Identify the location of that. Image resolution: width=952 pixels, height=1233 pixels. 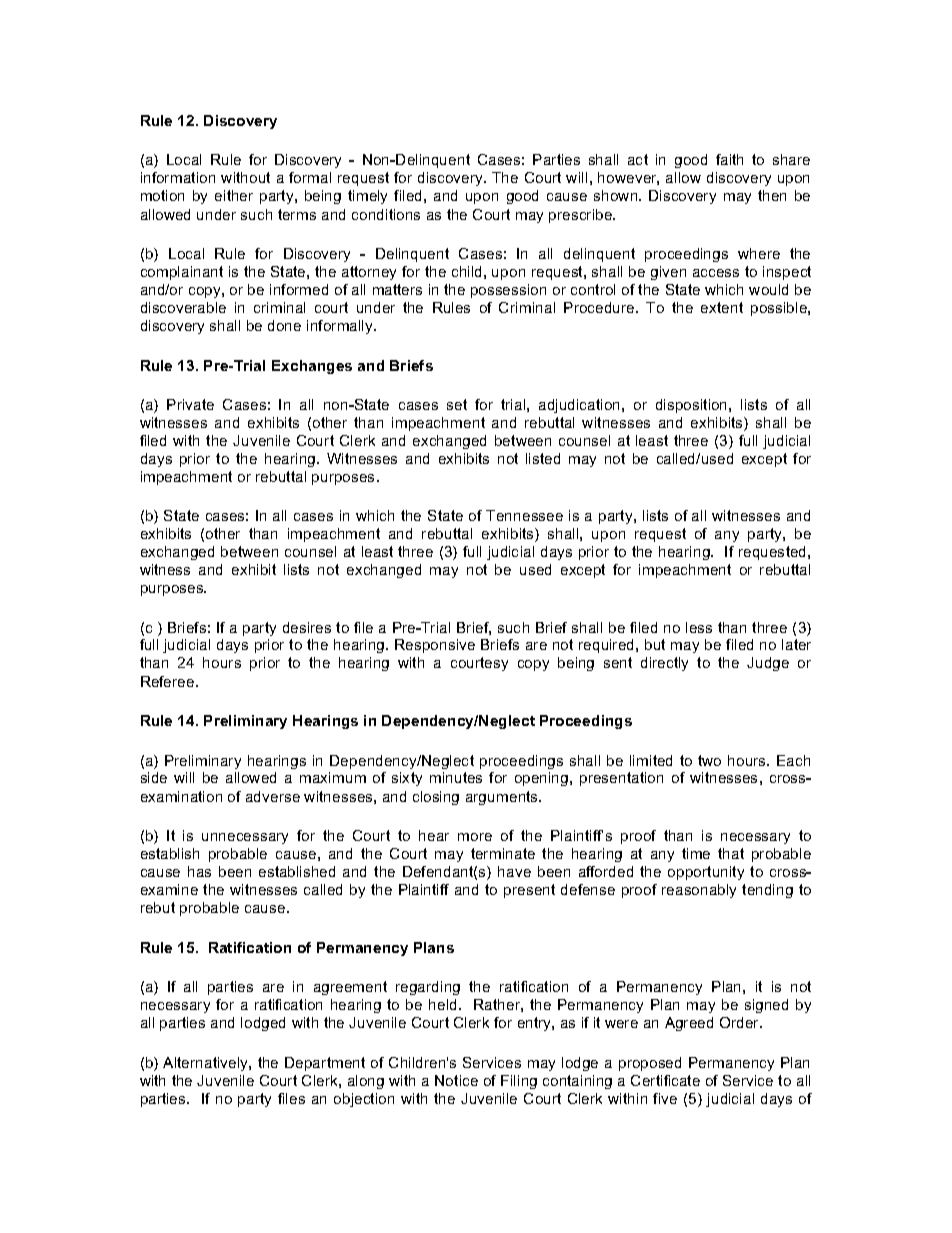
(731, 853).
